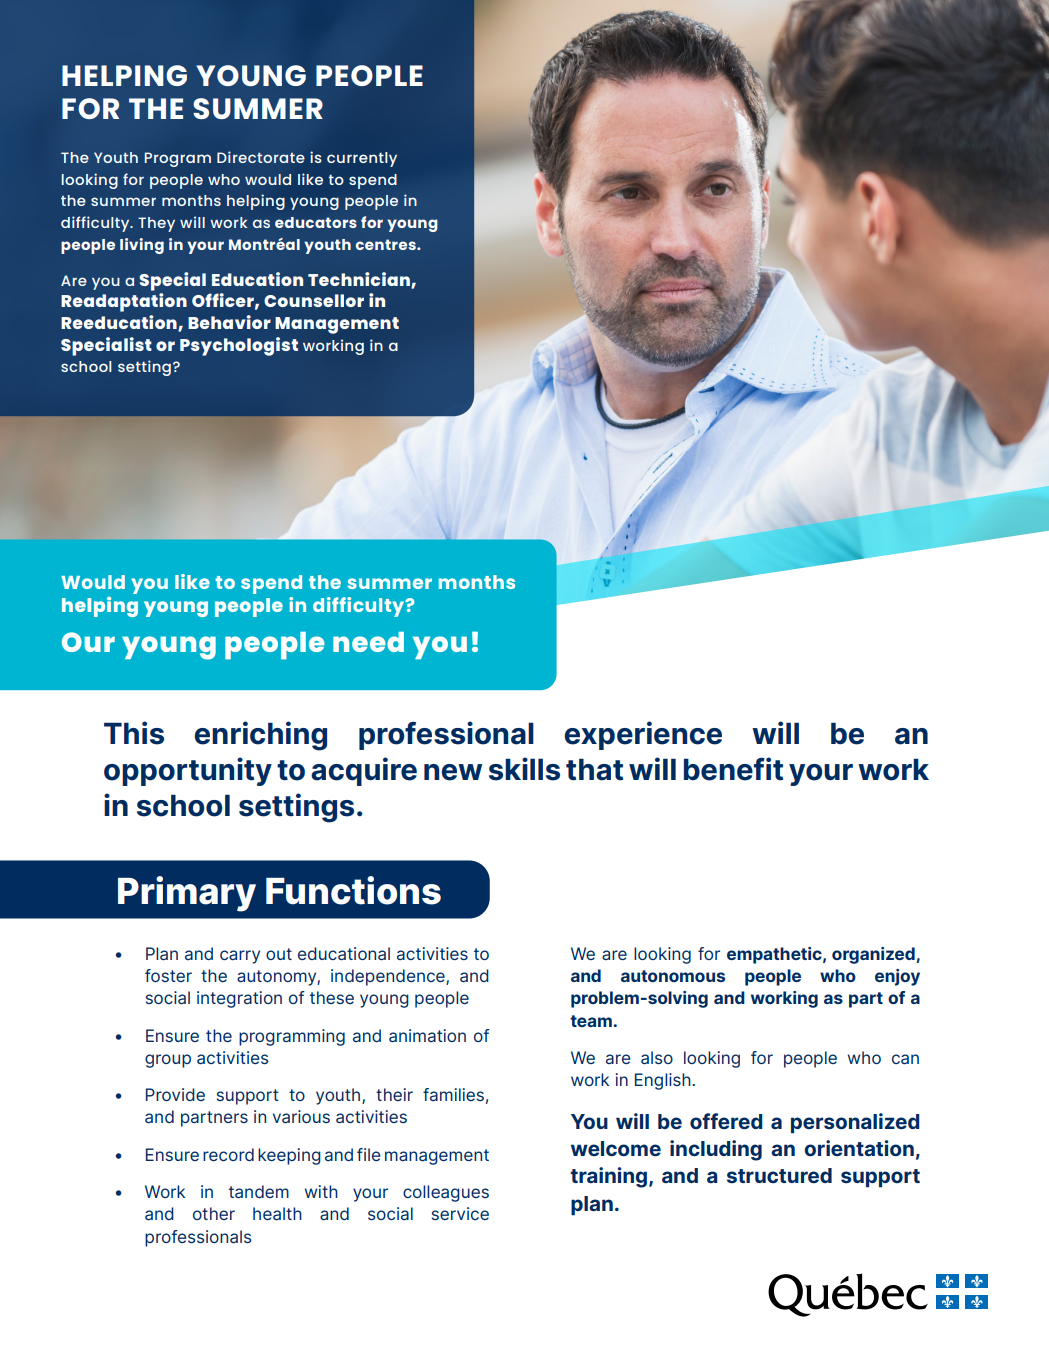 The image size is (1049, 1358). Describe the element at coordinates (460, 1213) in the page. I see `service` at that location.
